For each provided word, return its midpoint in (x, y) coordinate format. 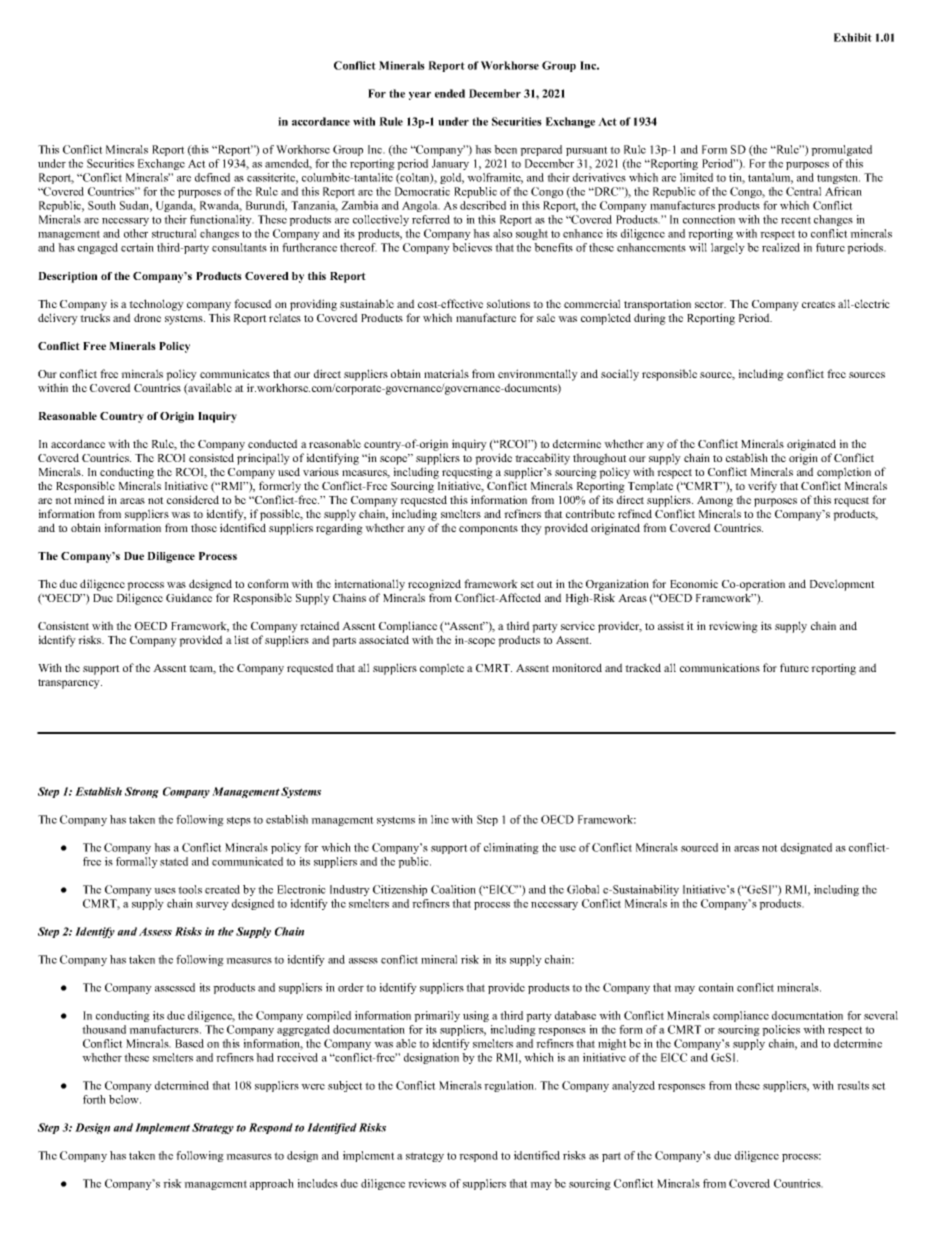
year (420, 96)
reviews (427, 1183)
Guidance (189, 597)
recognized (434, 585)
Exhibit (853, 37)
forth (94, 1099)
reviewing (733, 627)
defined (212, 177)
